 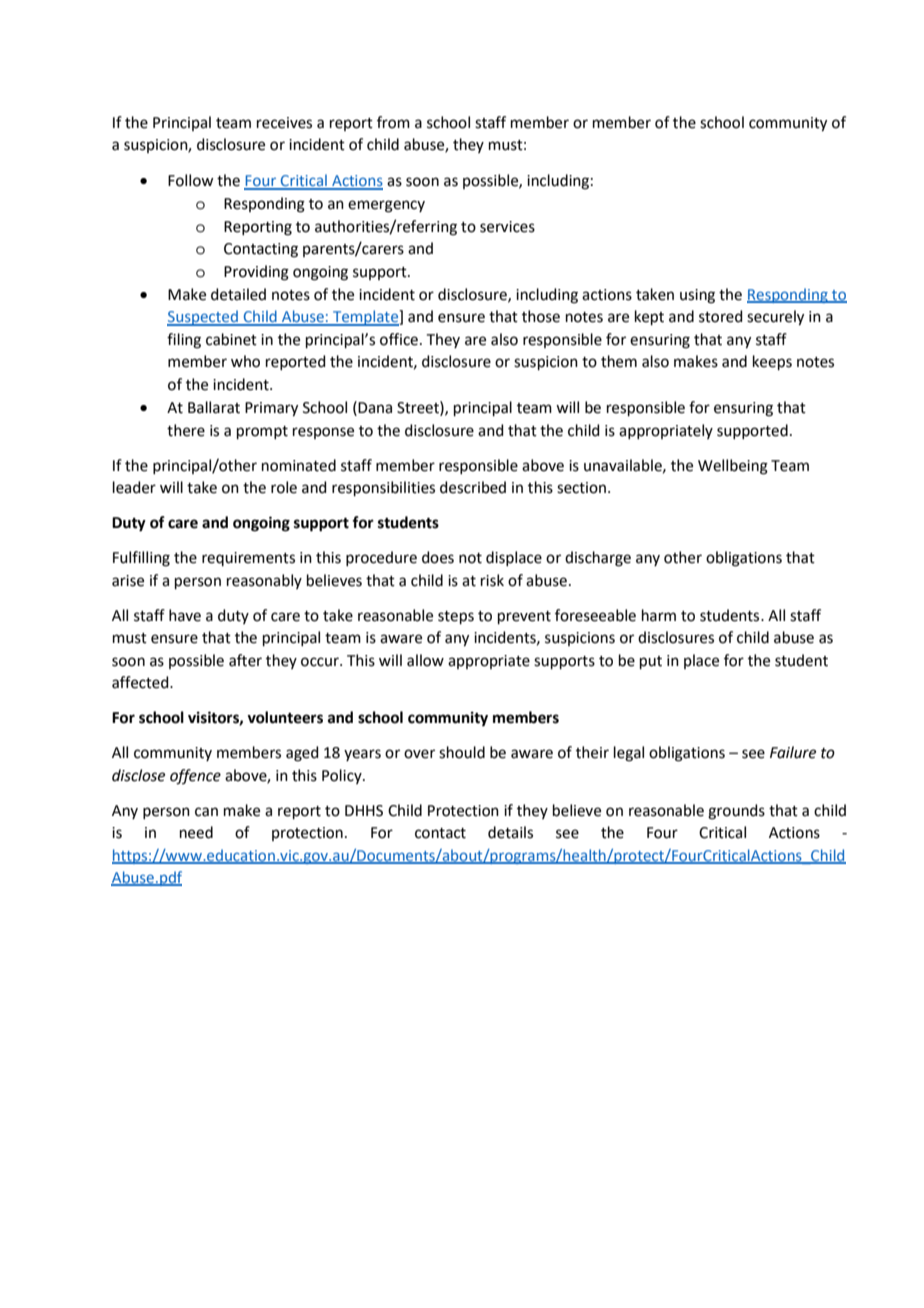 What do you see at coordinates (245, 660) in the screenshot?
I see `after` at bounding box center [245, 660].
